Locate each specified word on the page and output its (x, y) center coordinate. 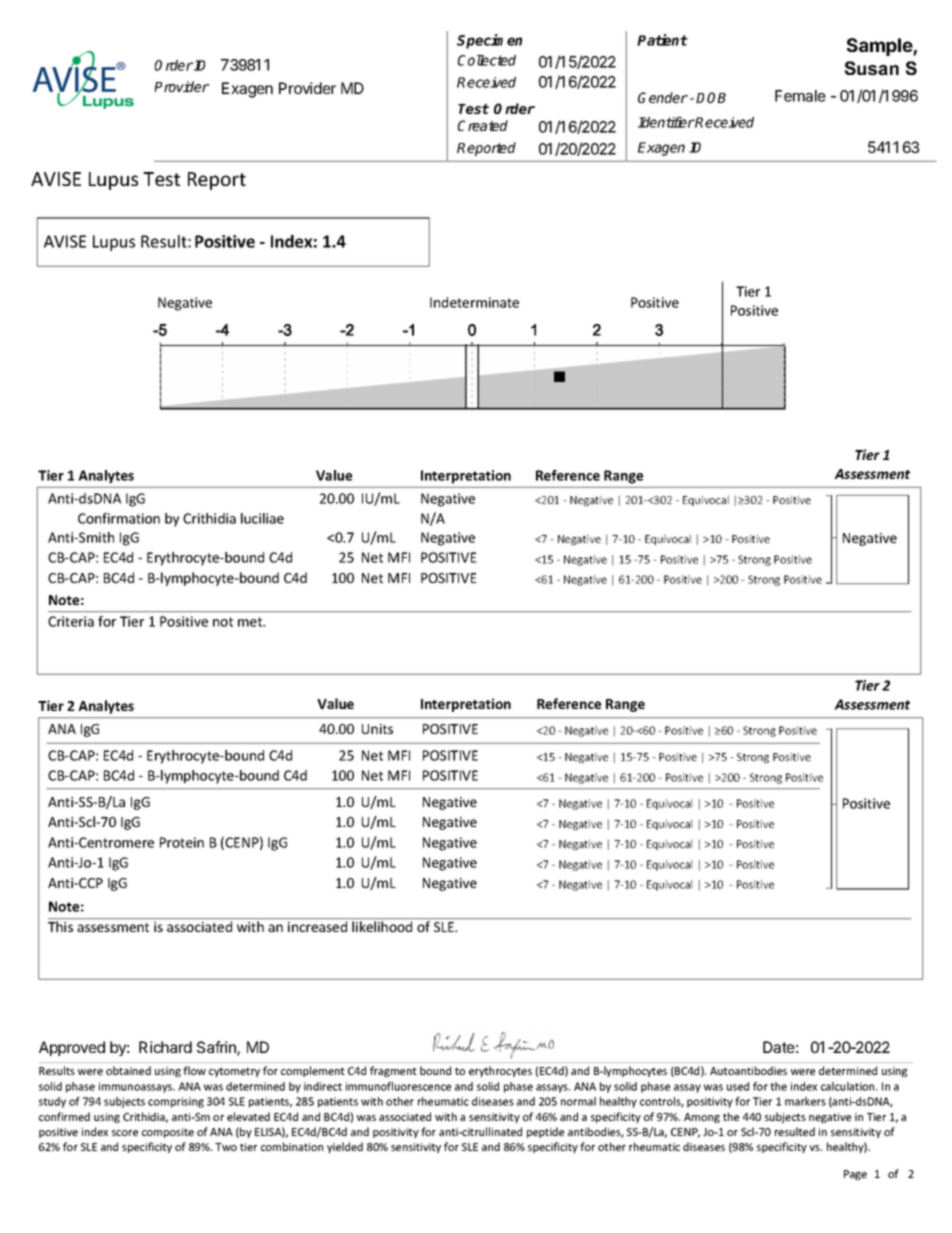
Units (377, 729)
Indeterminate (474, 302)
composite (168, 1133)
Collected (487, 60)
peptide (545, 1132)
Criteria (71, 621)
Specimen (489, 41)
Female (800, 96)
